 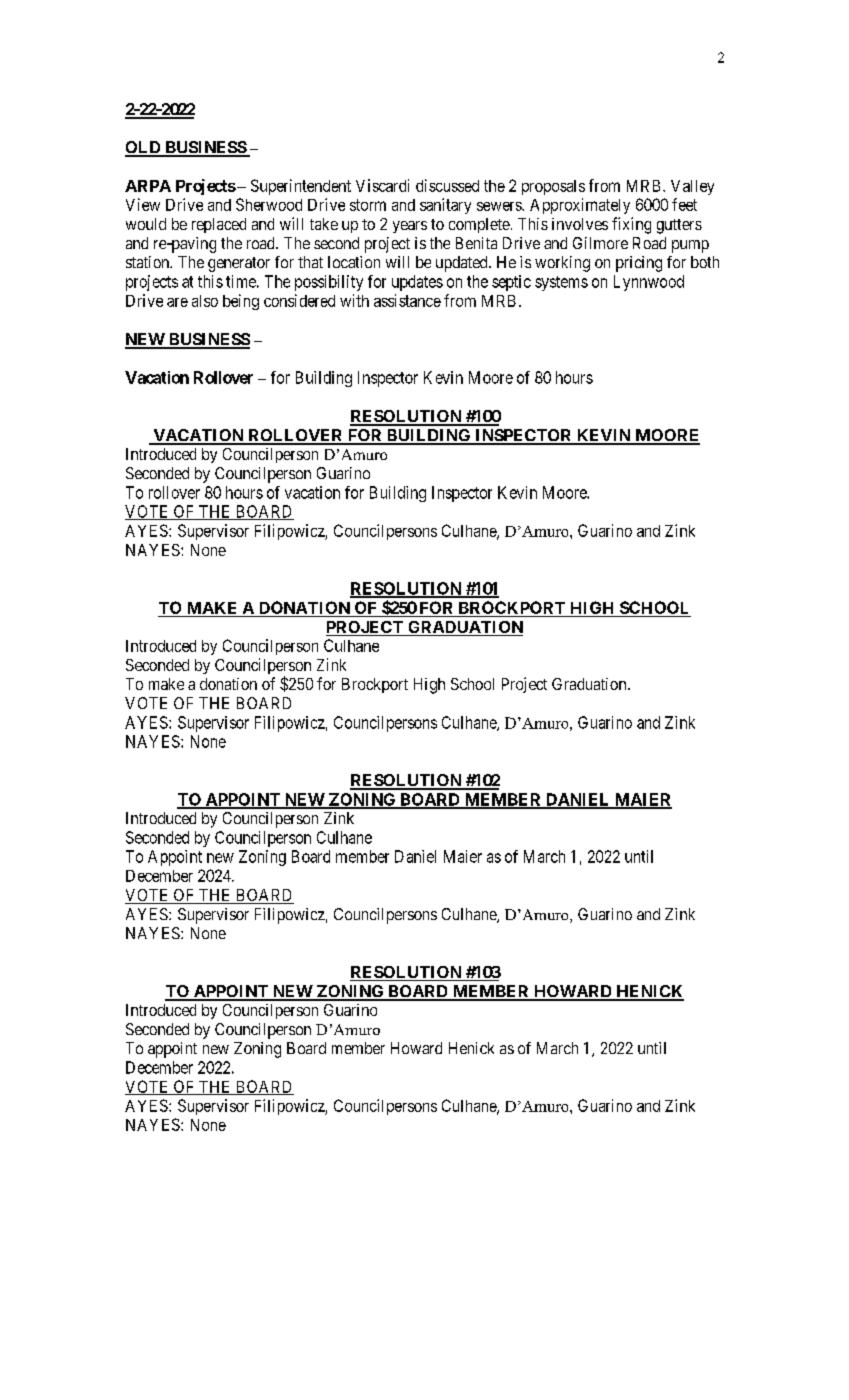 I want to click on ARPA, so click(x=148, y=186).
